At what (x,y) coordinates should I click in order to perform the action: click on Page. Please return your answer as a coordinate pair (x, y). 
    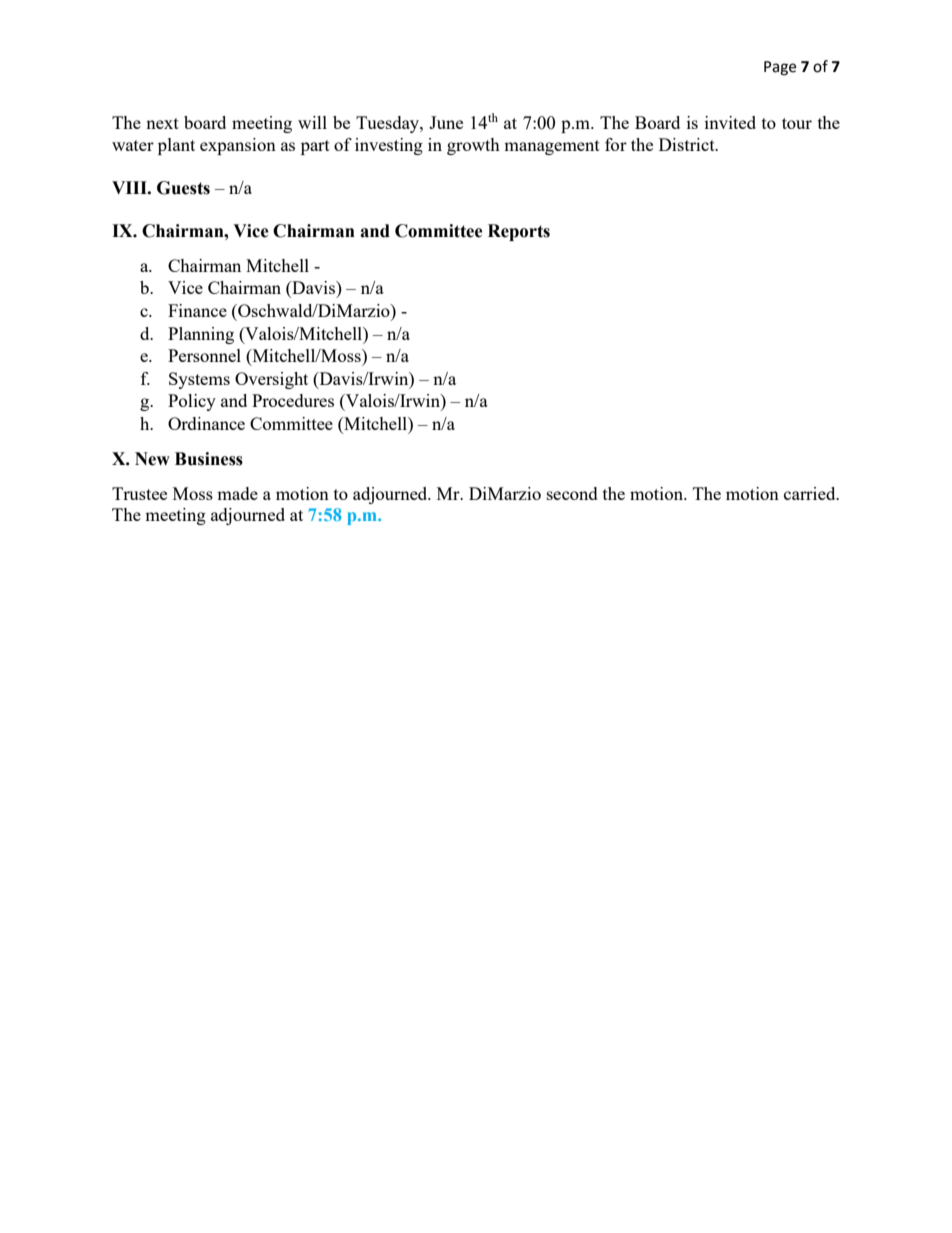
    Looking at the image, I should click on (780, 68).
